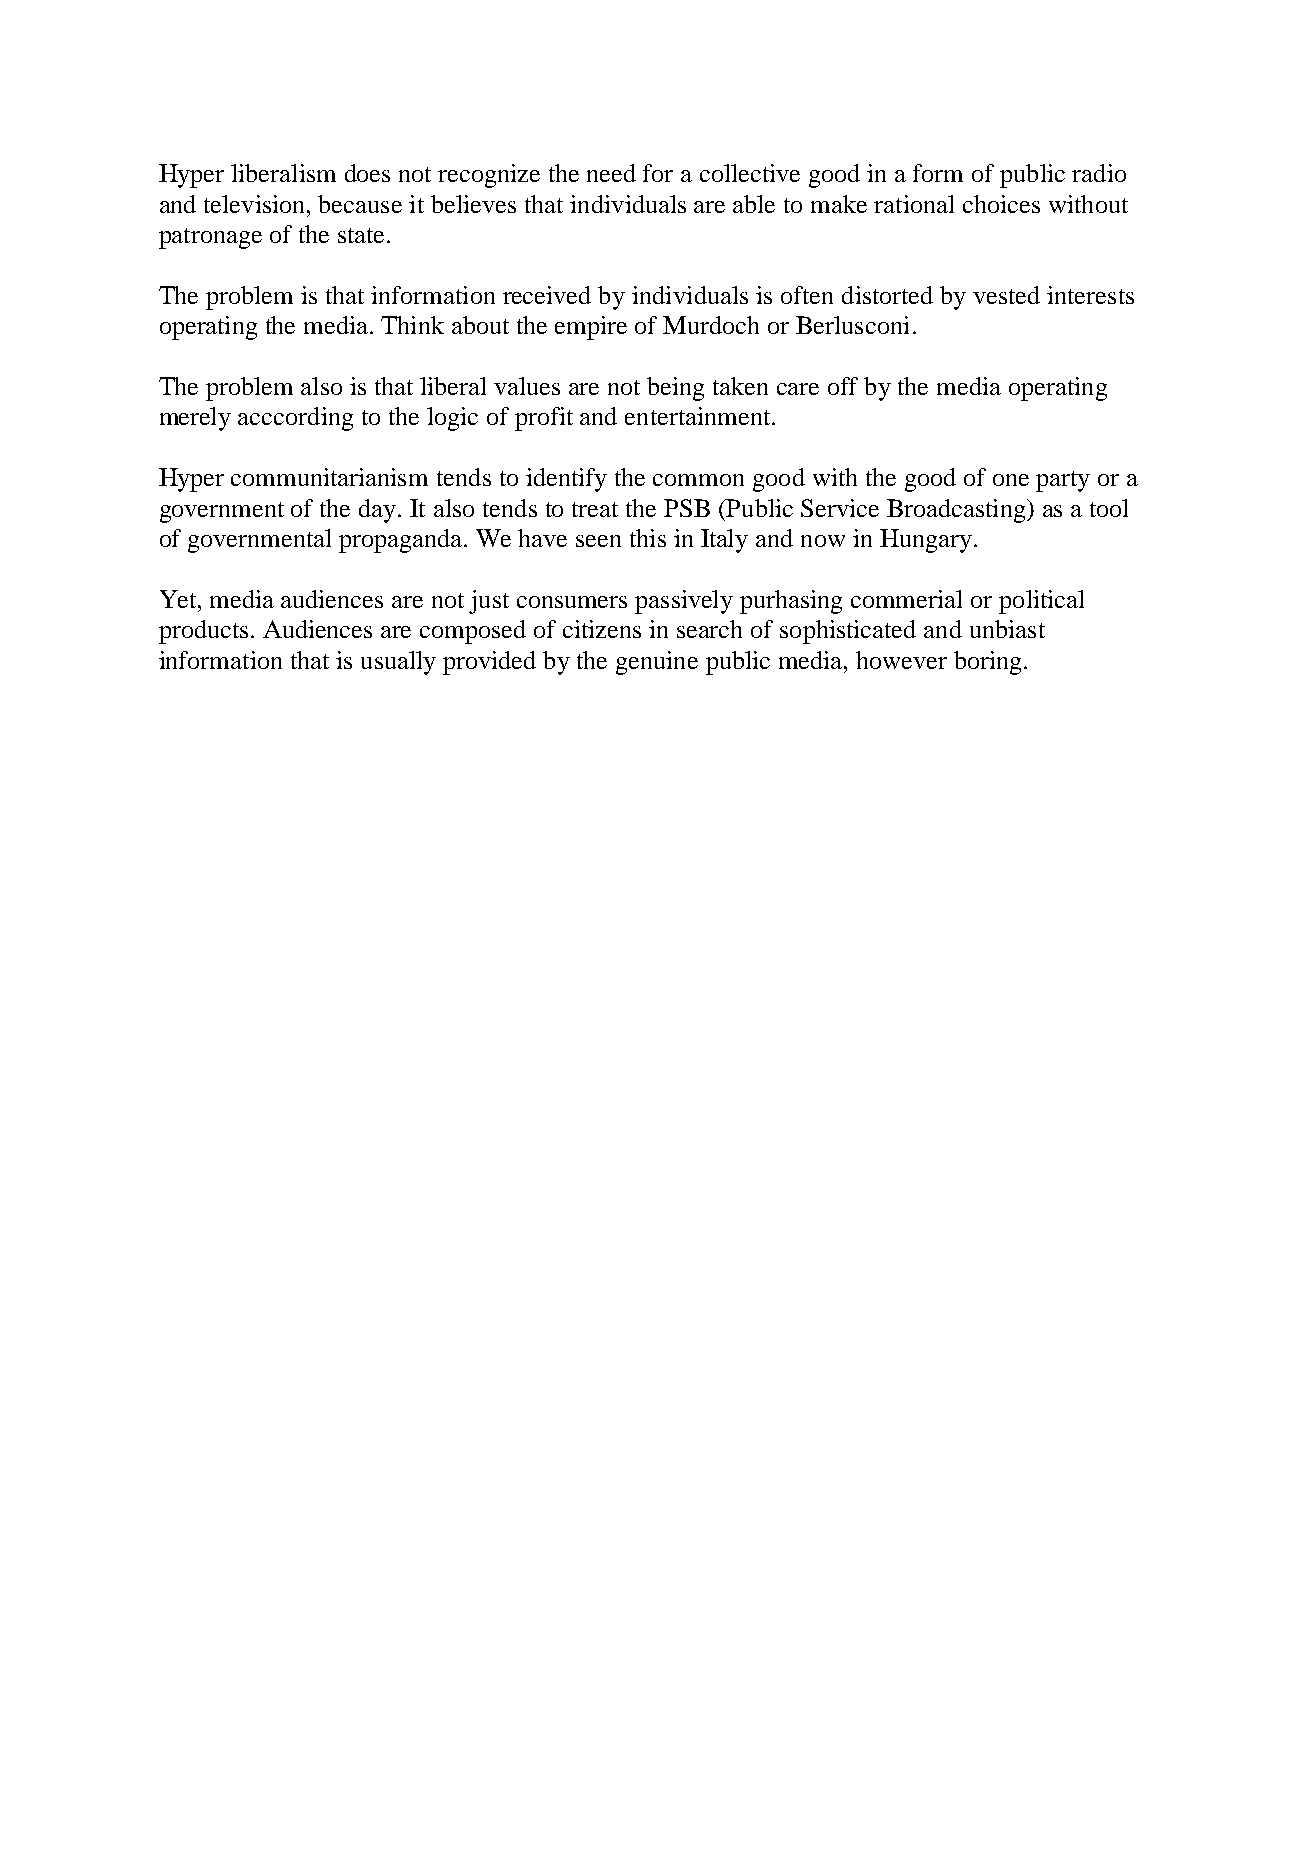  I want to click on off, so click(843, 386).
